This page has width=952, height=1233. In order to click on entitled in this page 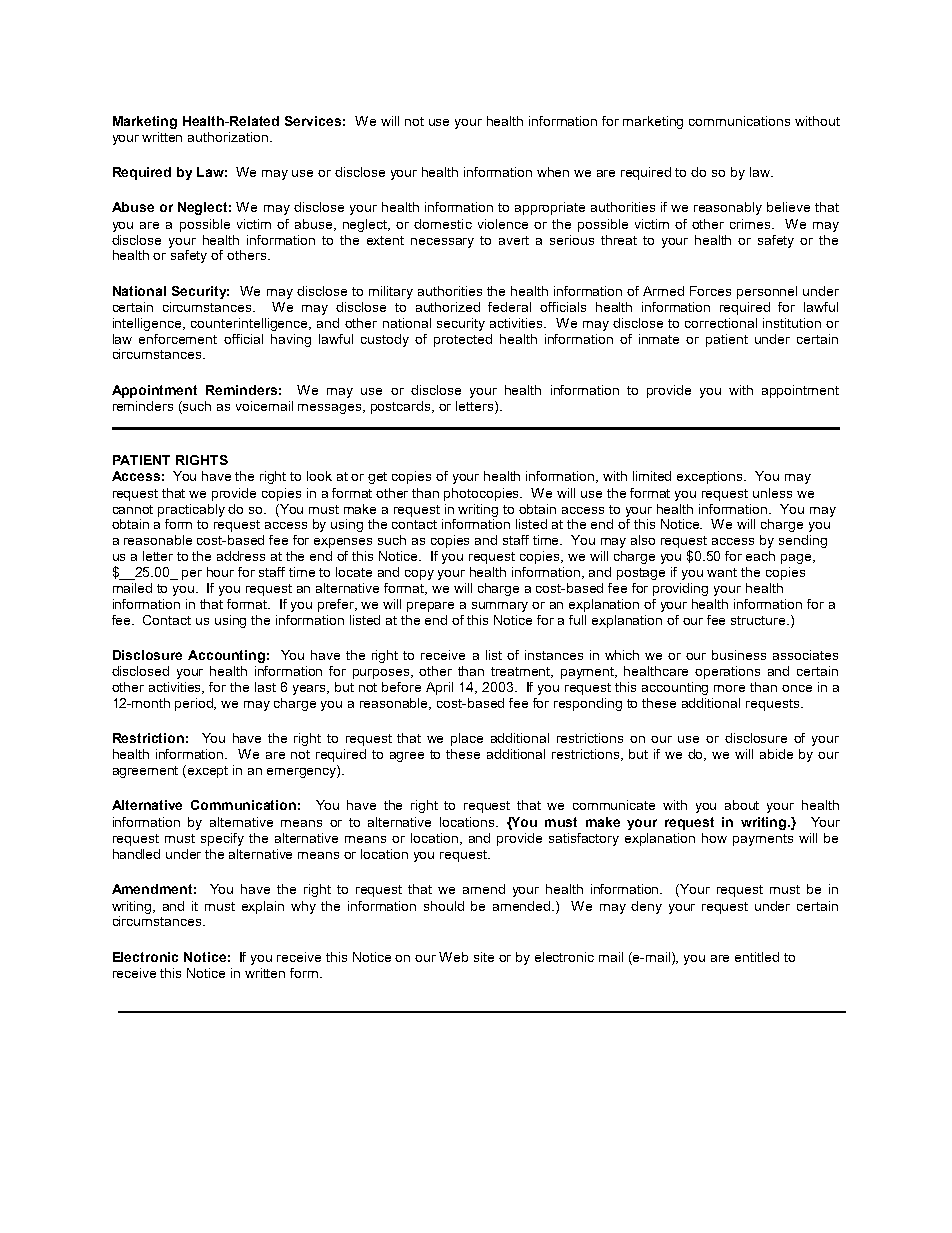, I will do `click(757, 957)`.
